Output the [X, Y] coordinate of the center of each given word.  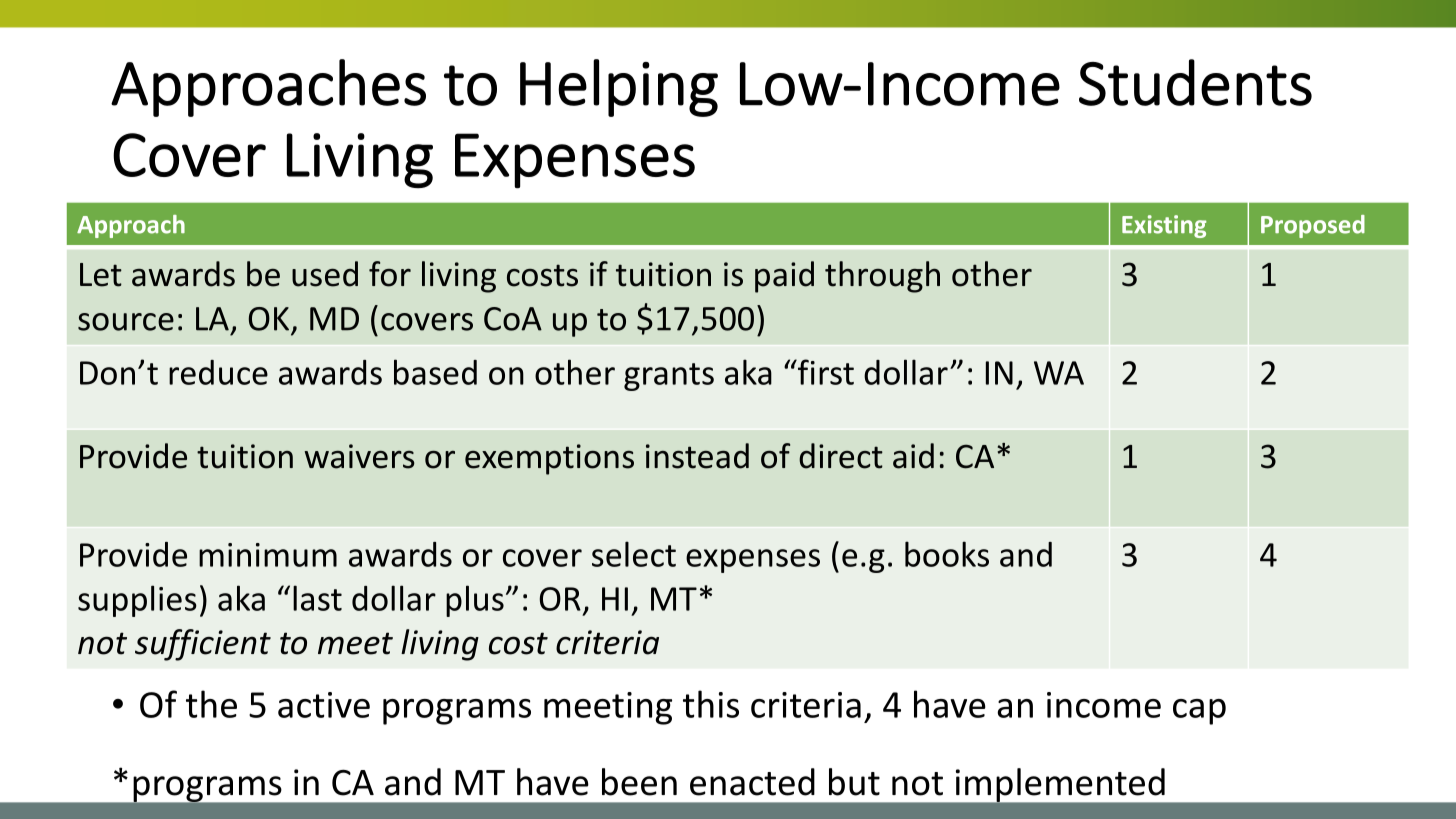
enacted [752, 782]
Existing [1164, 226]
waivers [360, 456]
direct [841, 456]
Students [1195, 82]
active [324, 705]
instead [697, 456]
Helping [619, 88]
